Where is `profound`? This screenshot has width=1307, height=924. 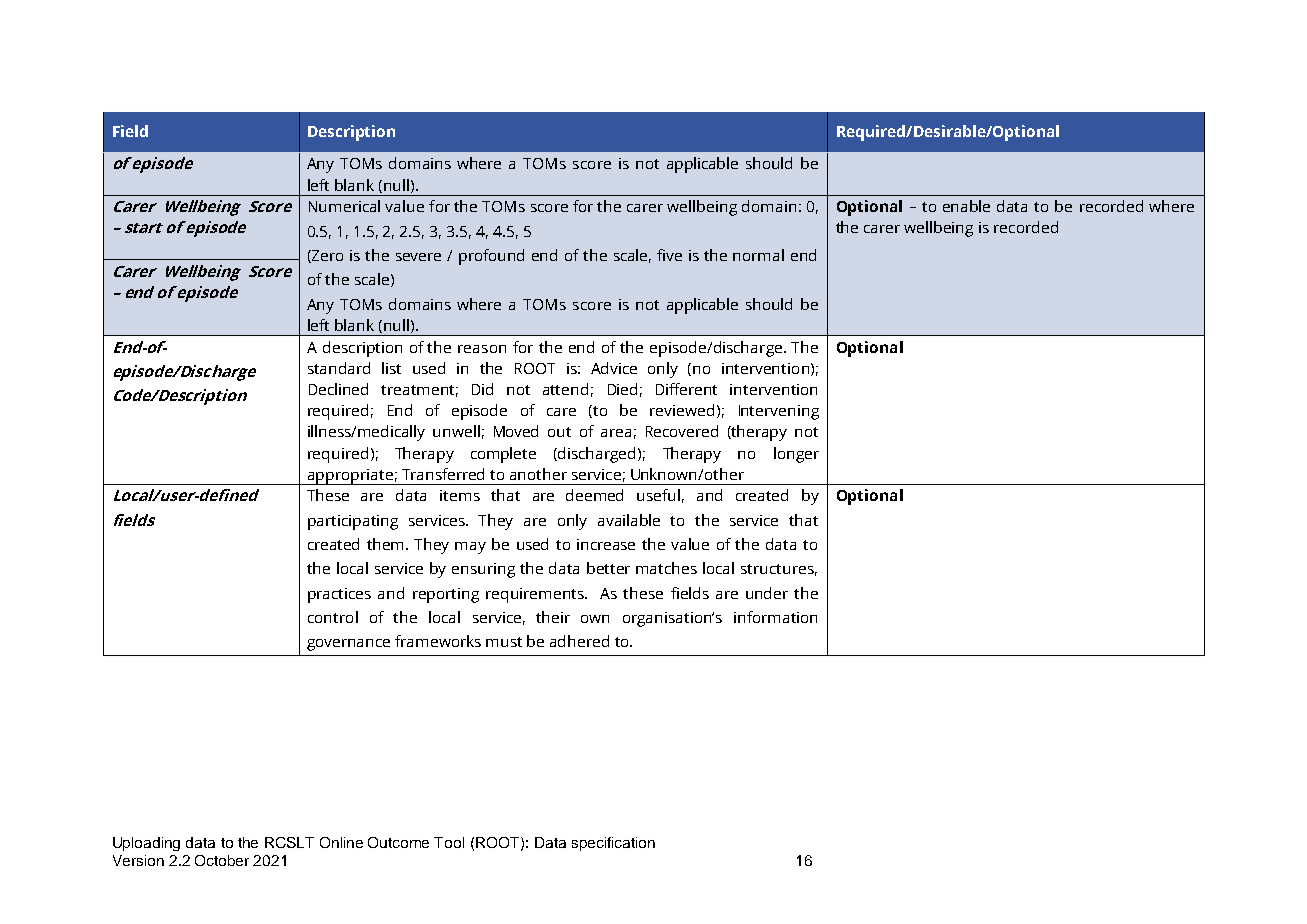
profound is located at coordinates (491, 257).
